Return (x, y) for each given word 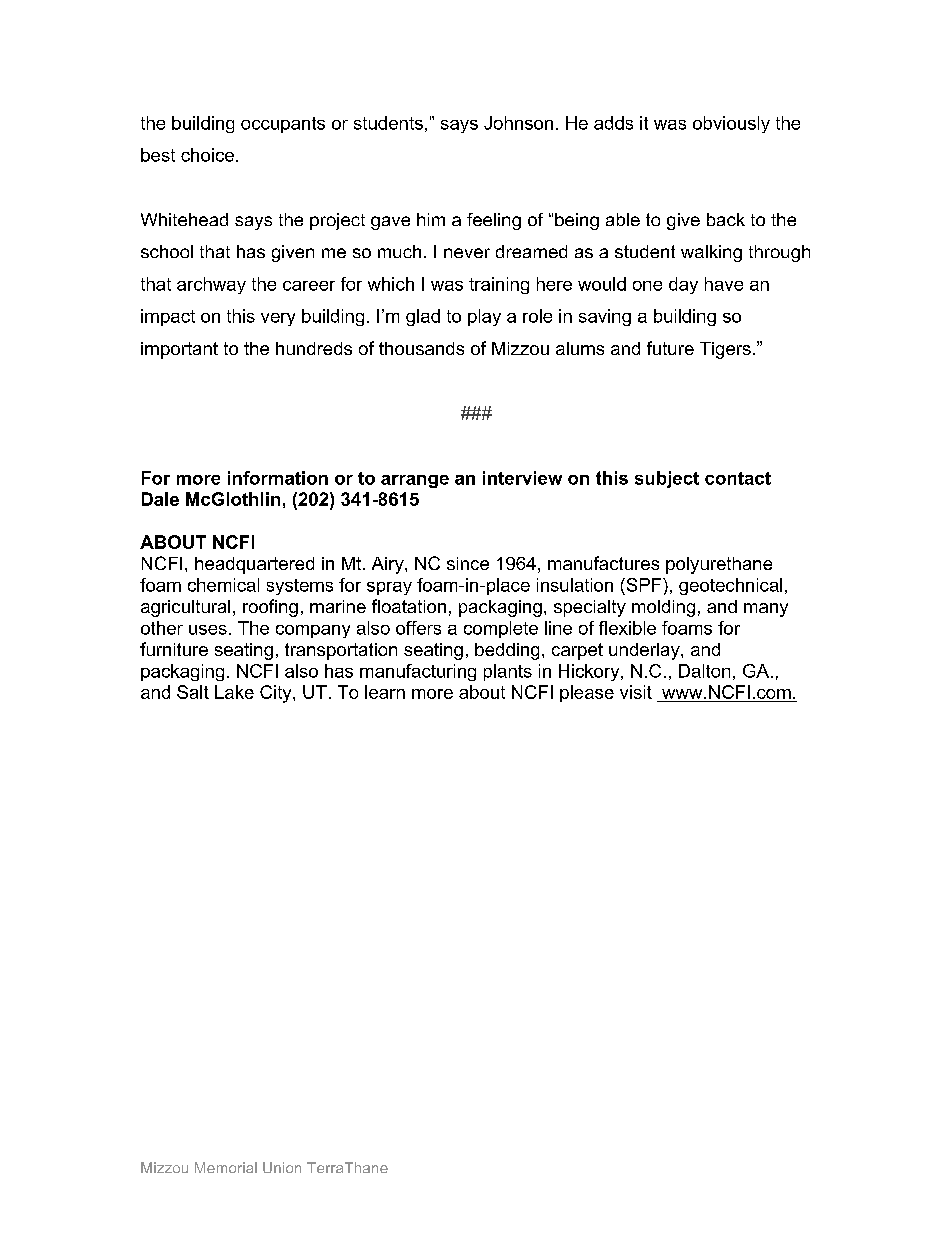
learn (385, 692)
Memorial (226, 1167)
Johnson (518, 123)
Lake (234, 692)
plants (508, 672)
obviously (731, 124)
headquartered (254, 565)
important (179, 350)
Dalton (704, 671)
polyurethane (719, 565)
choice (207, 155)
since (468, 563)
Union (282, 1167)
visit (636, 692)
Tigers (725, 350)
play (484, 317)
